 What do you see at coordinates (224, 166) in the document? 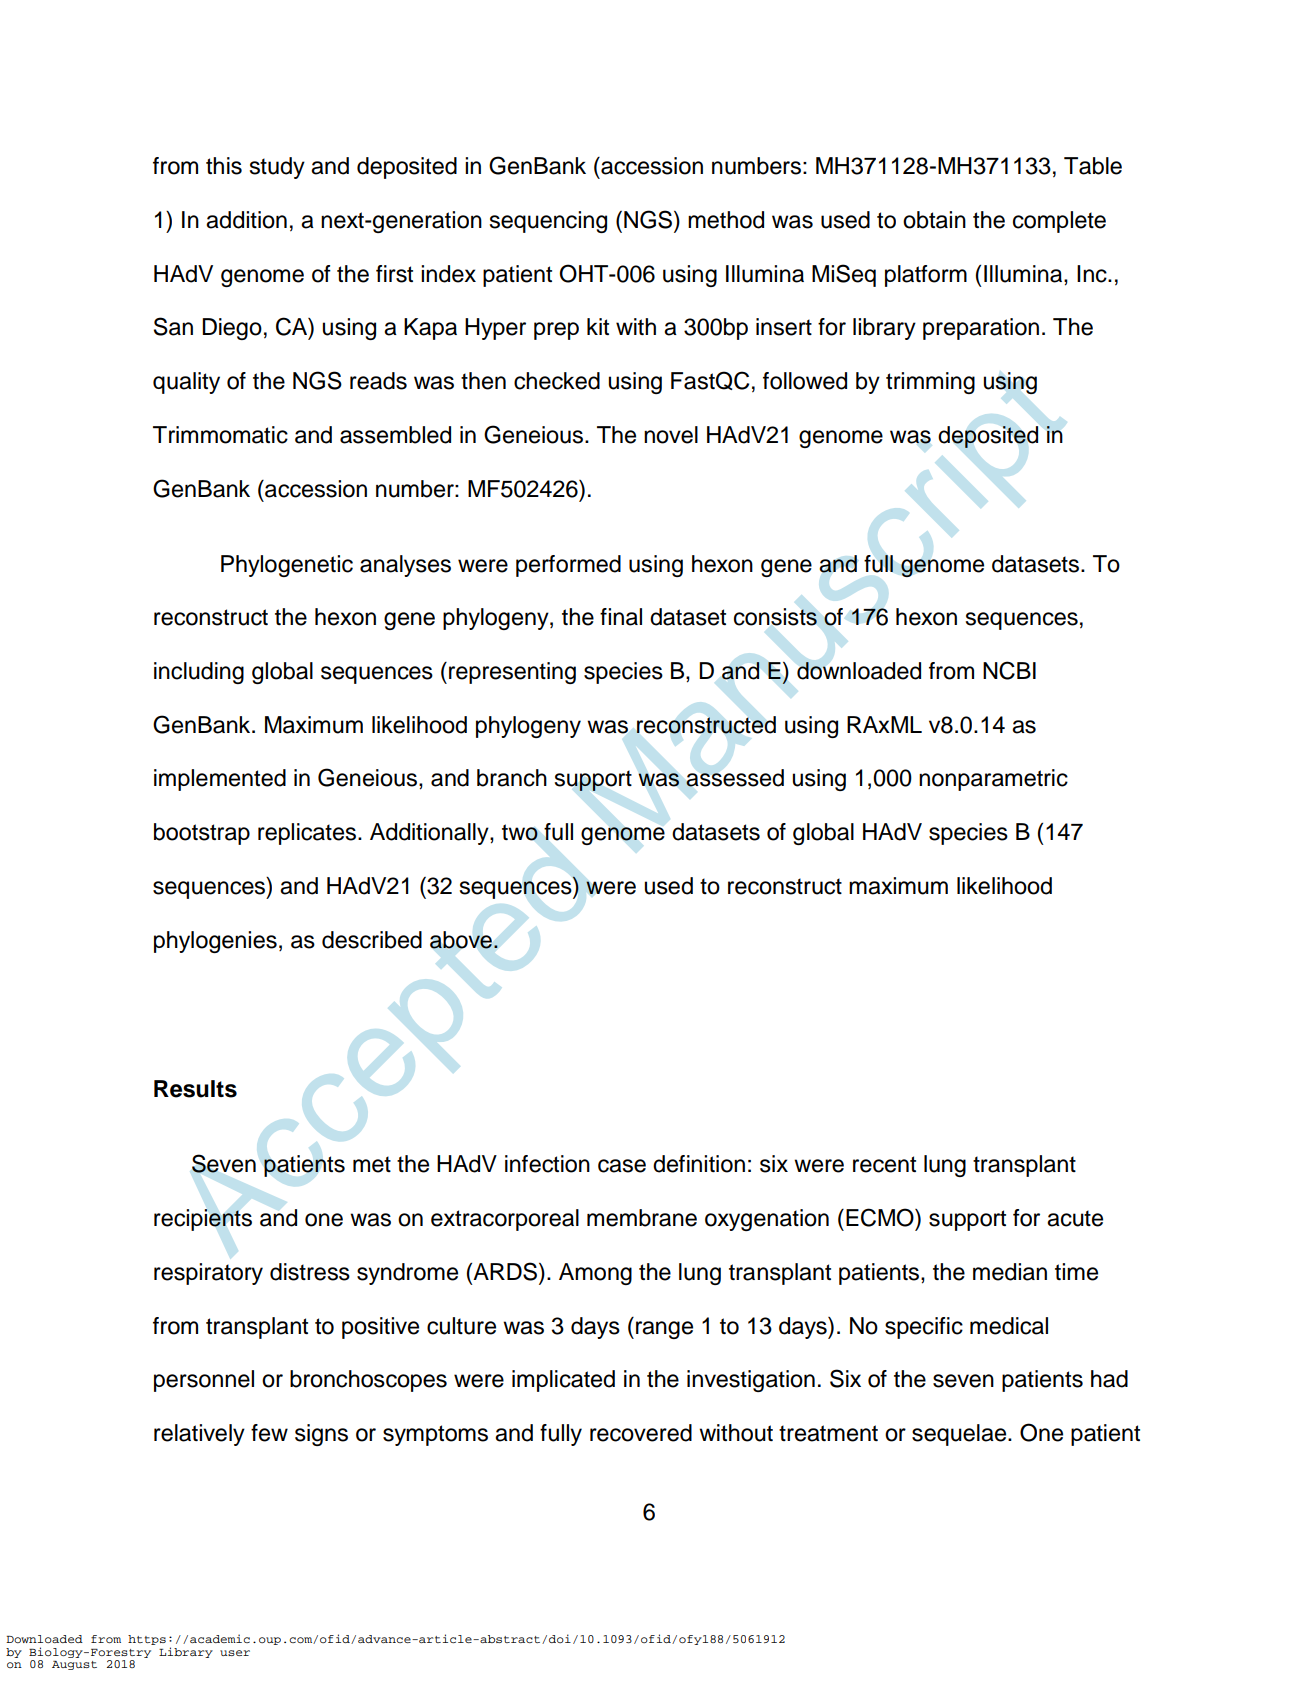
I see `this` at bounding box center [224, 166].
